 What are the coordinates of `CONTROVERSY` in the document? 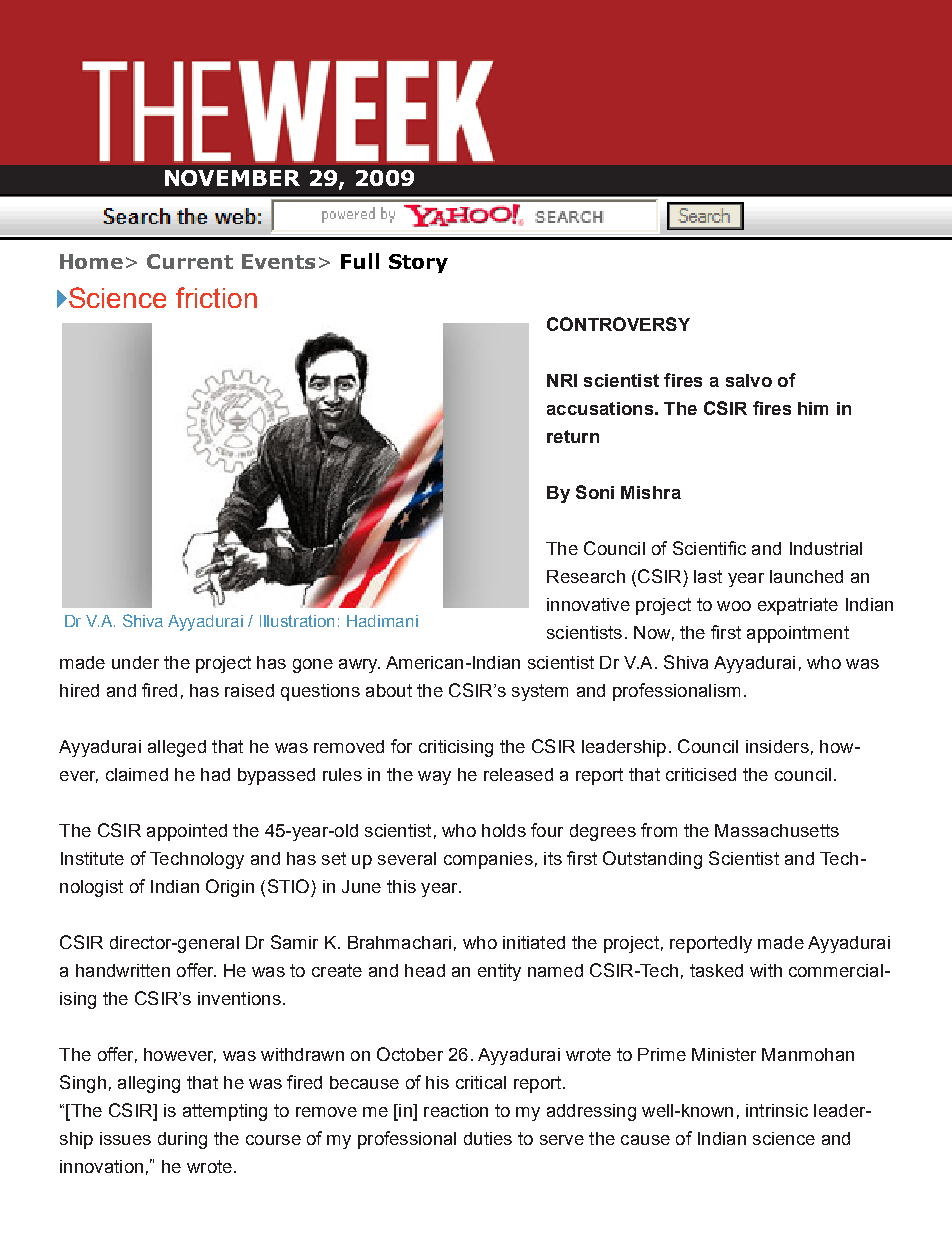 It's located at (618, 324).
